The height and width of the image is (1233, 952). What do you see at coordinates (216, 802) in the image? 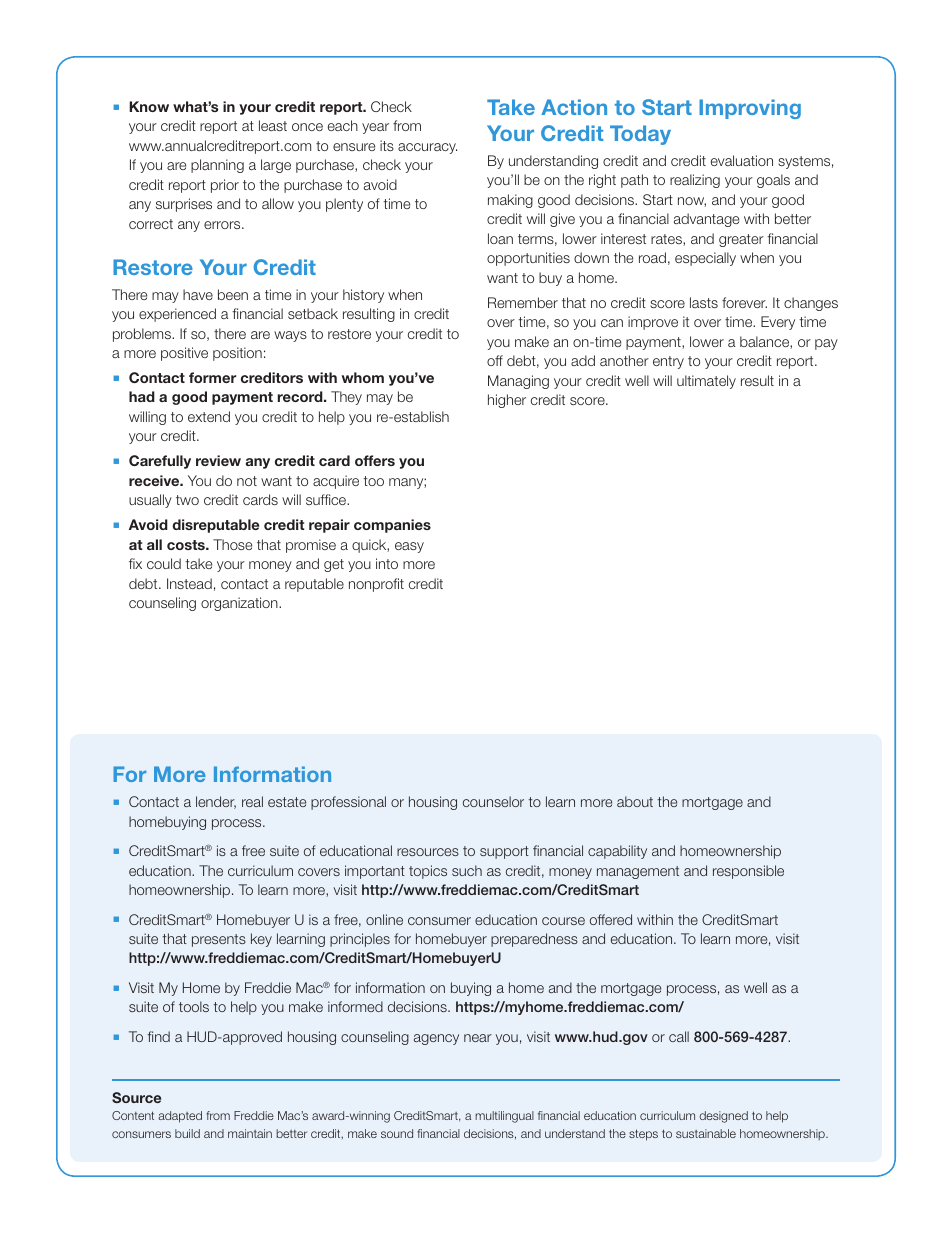
I see `lender` at bounding box center [216, 802].
